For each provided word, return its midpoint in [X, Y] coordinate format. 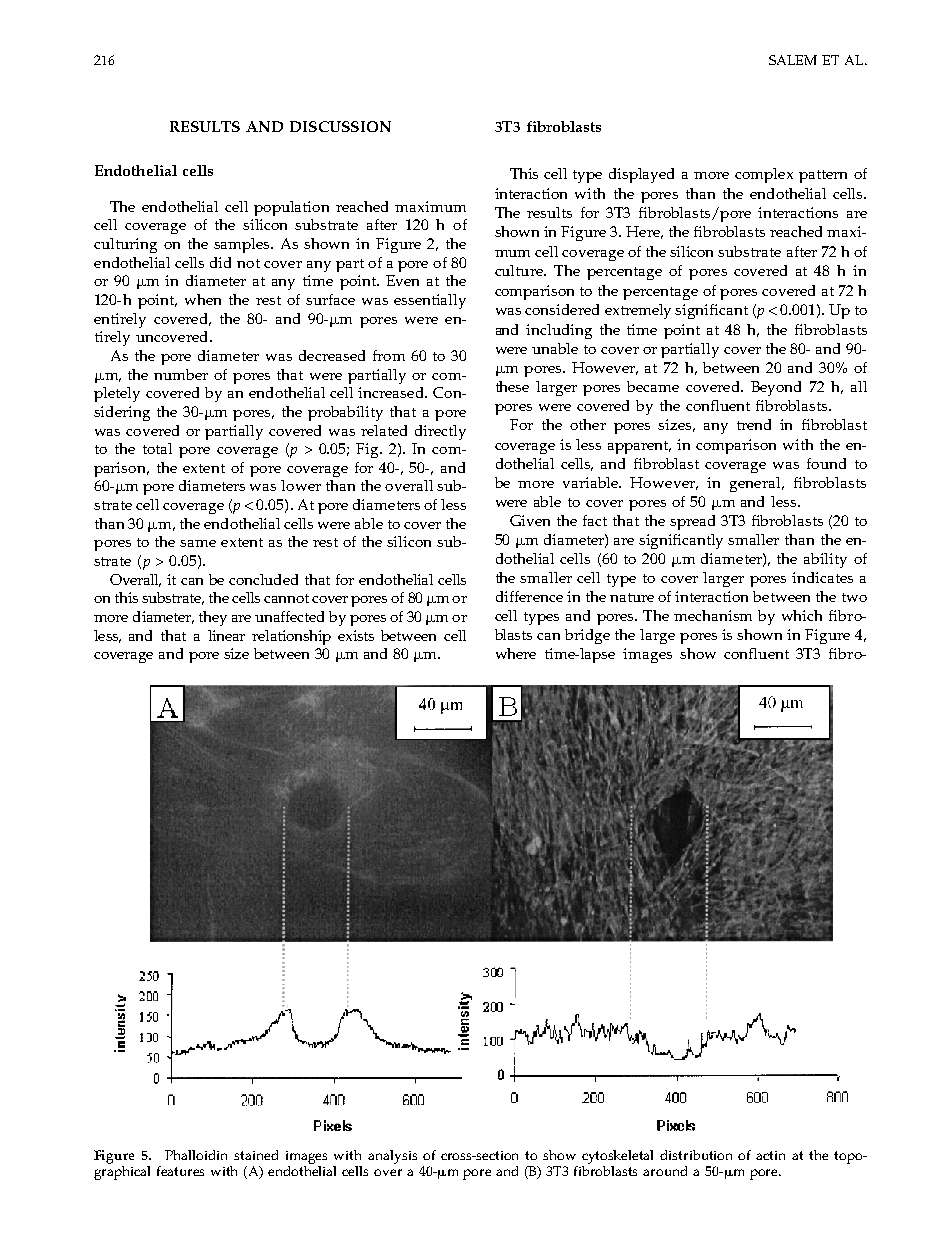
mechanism [713, 615]
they [213, 618]
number [181, 374]
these [512, 386]
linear [226, 635]
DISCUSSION [340, 126]
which [802, 615]
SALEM [793, 60]
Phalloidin [196, 1155]
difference [529, 596]
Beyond [776, 388]
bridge [587, 636]
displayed [641, 175]
